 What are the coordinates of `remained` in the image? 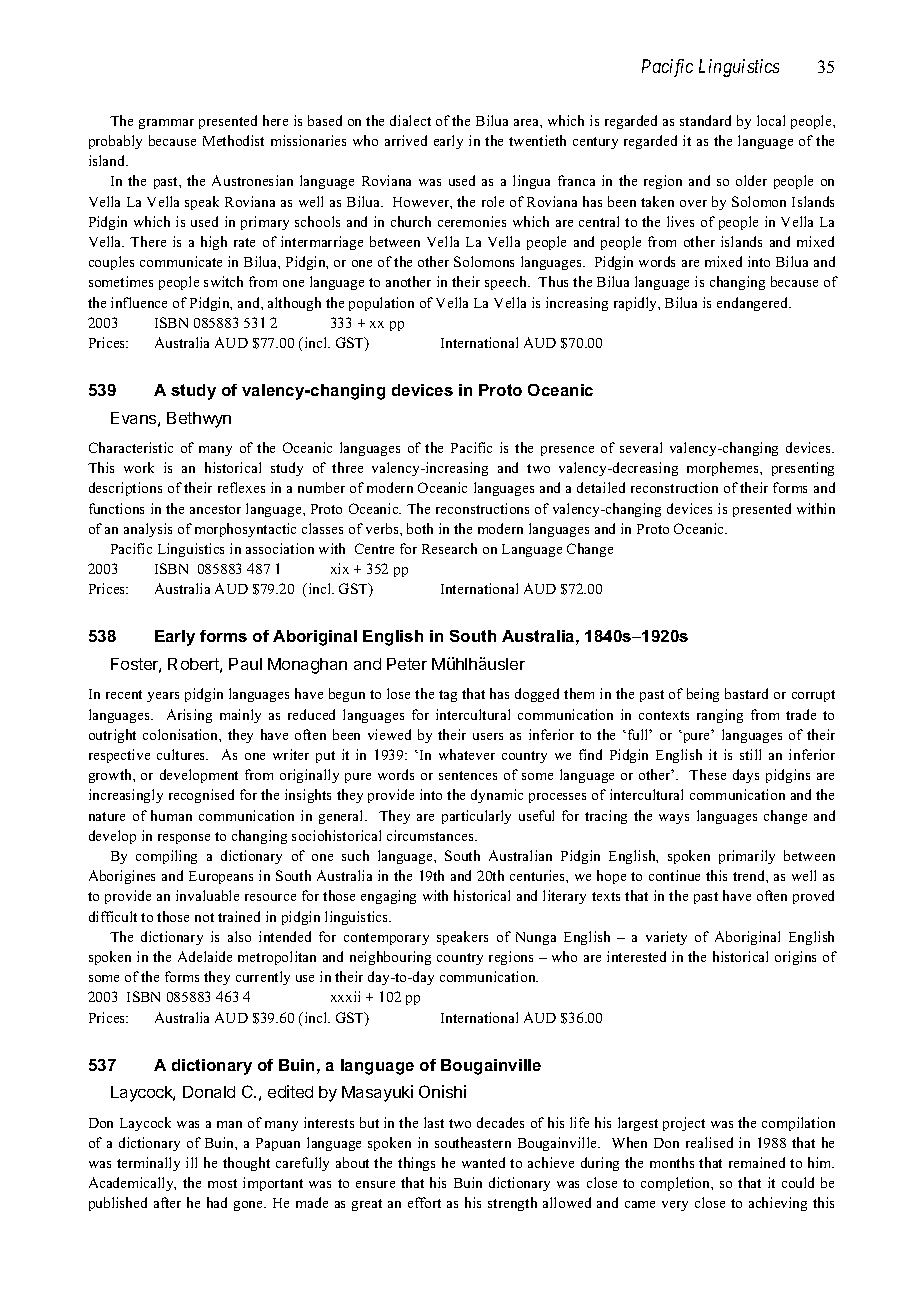 It's located at (757, 1162).
